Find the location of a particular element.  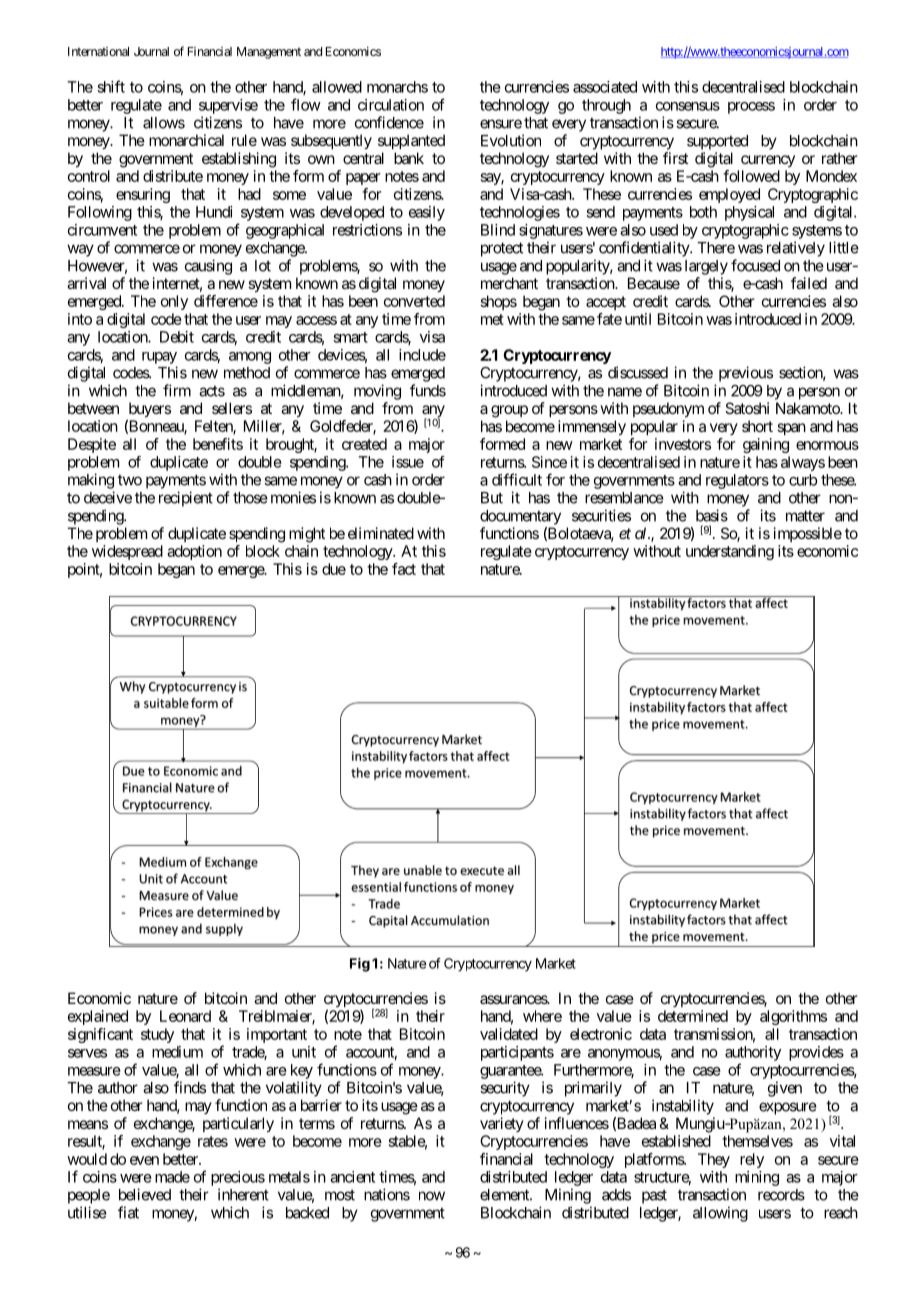

element is located at coordinates (505, 1195).
